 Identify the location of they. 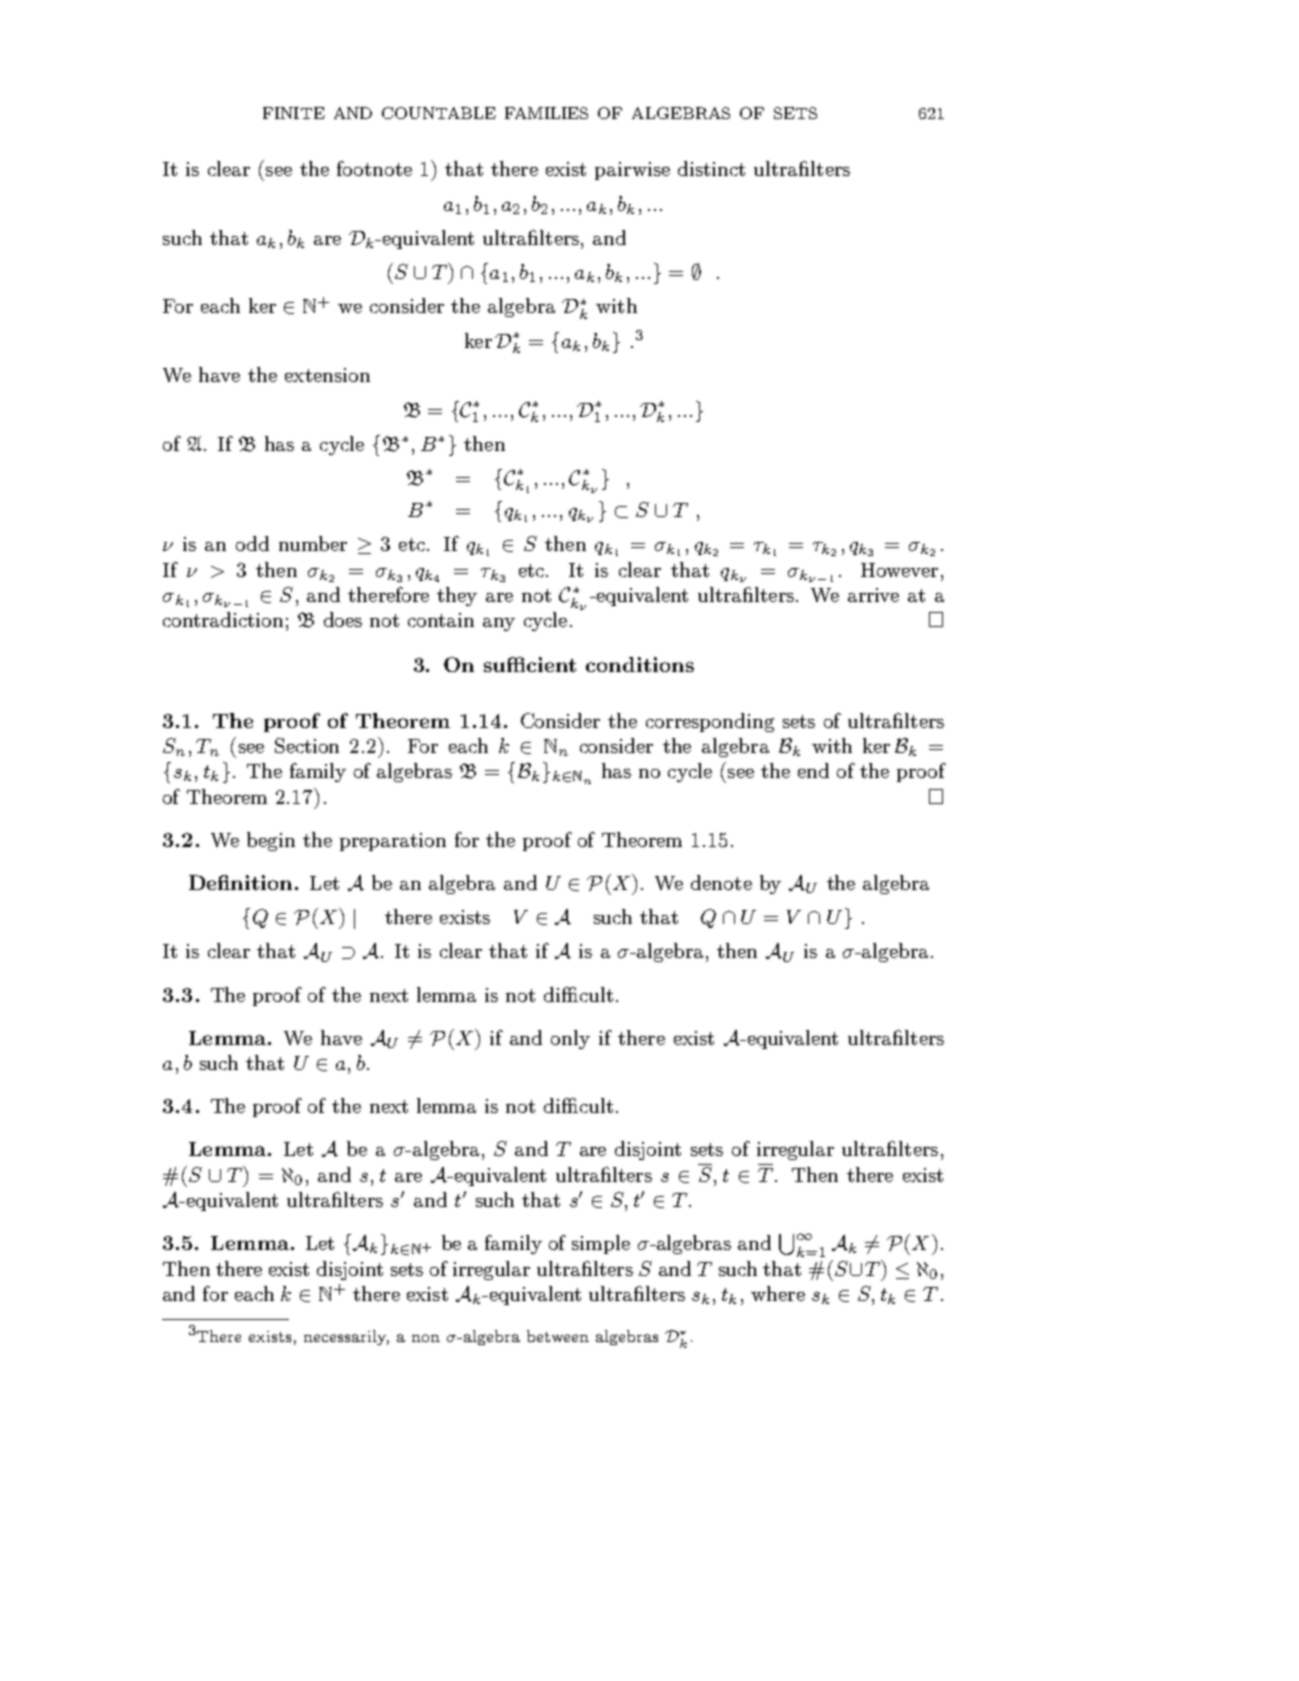
(457, 596).
